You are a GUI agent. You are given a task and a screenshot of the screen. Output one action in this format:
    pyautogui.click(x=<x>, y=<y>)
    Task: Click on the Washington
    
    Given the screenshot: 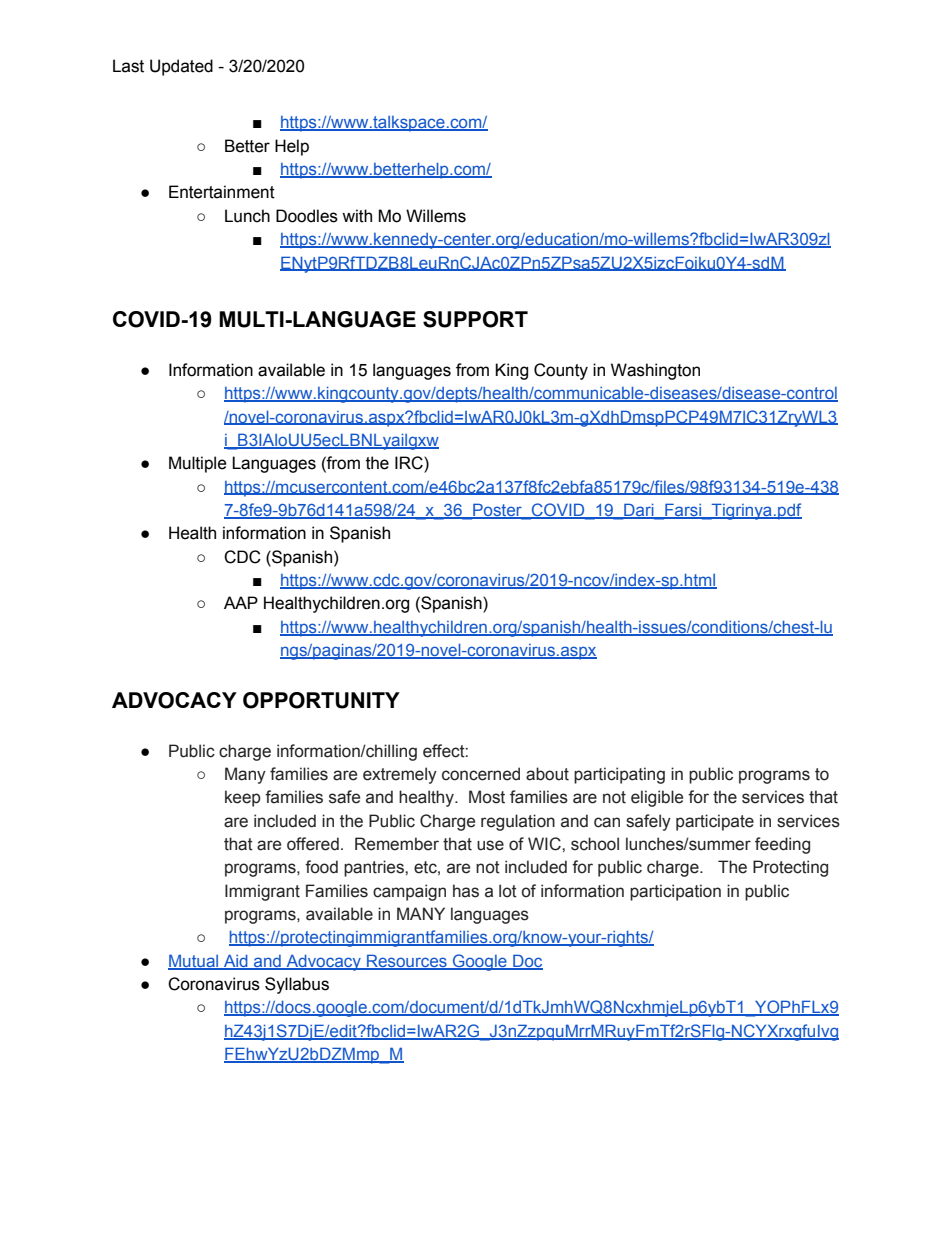 What is the action you would take?
    pyautogui.click(x=655, y=371)
